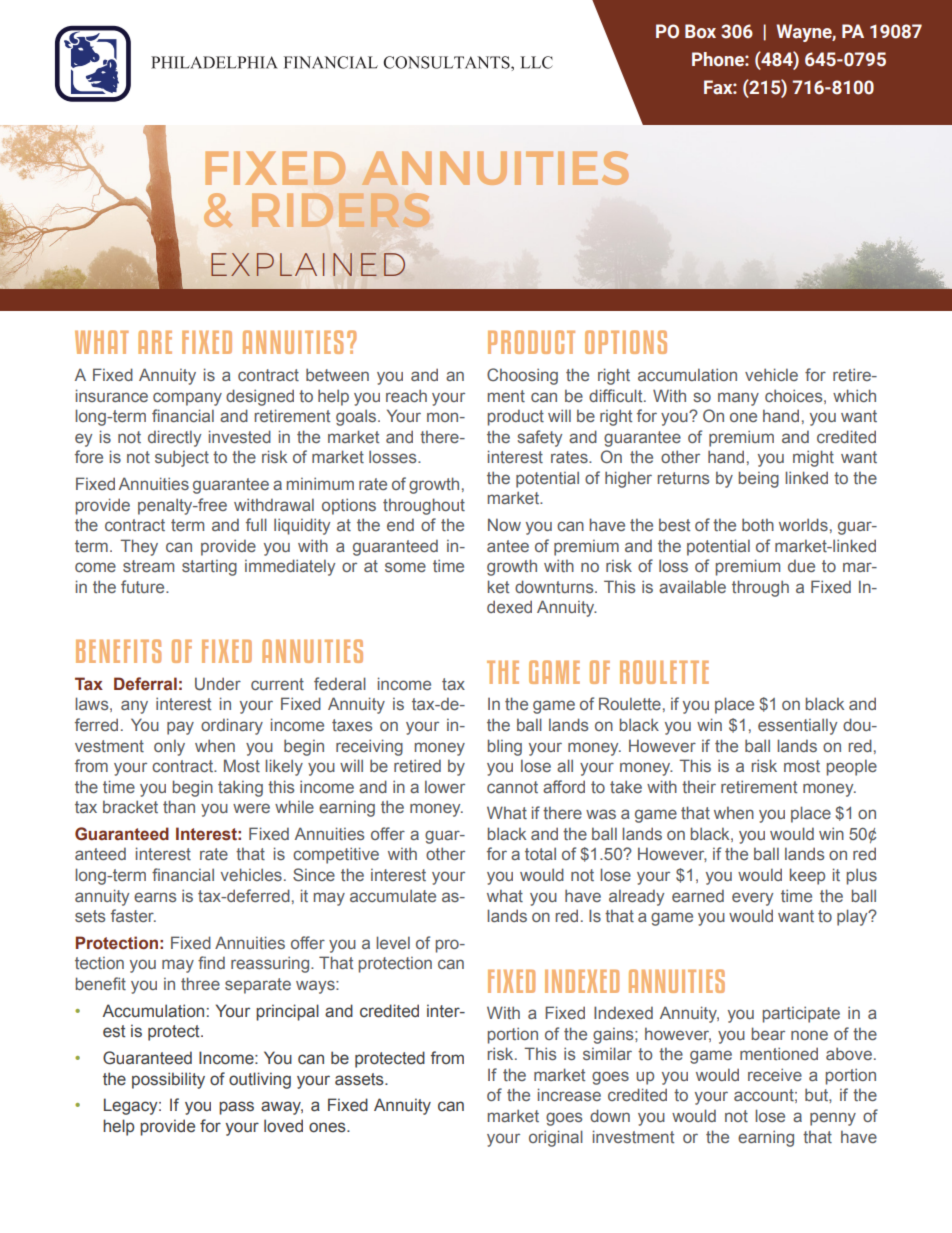  What do you see at coordinates (236, 1108) in the page?
I see `pass` at bounding box center [236, 1108].
